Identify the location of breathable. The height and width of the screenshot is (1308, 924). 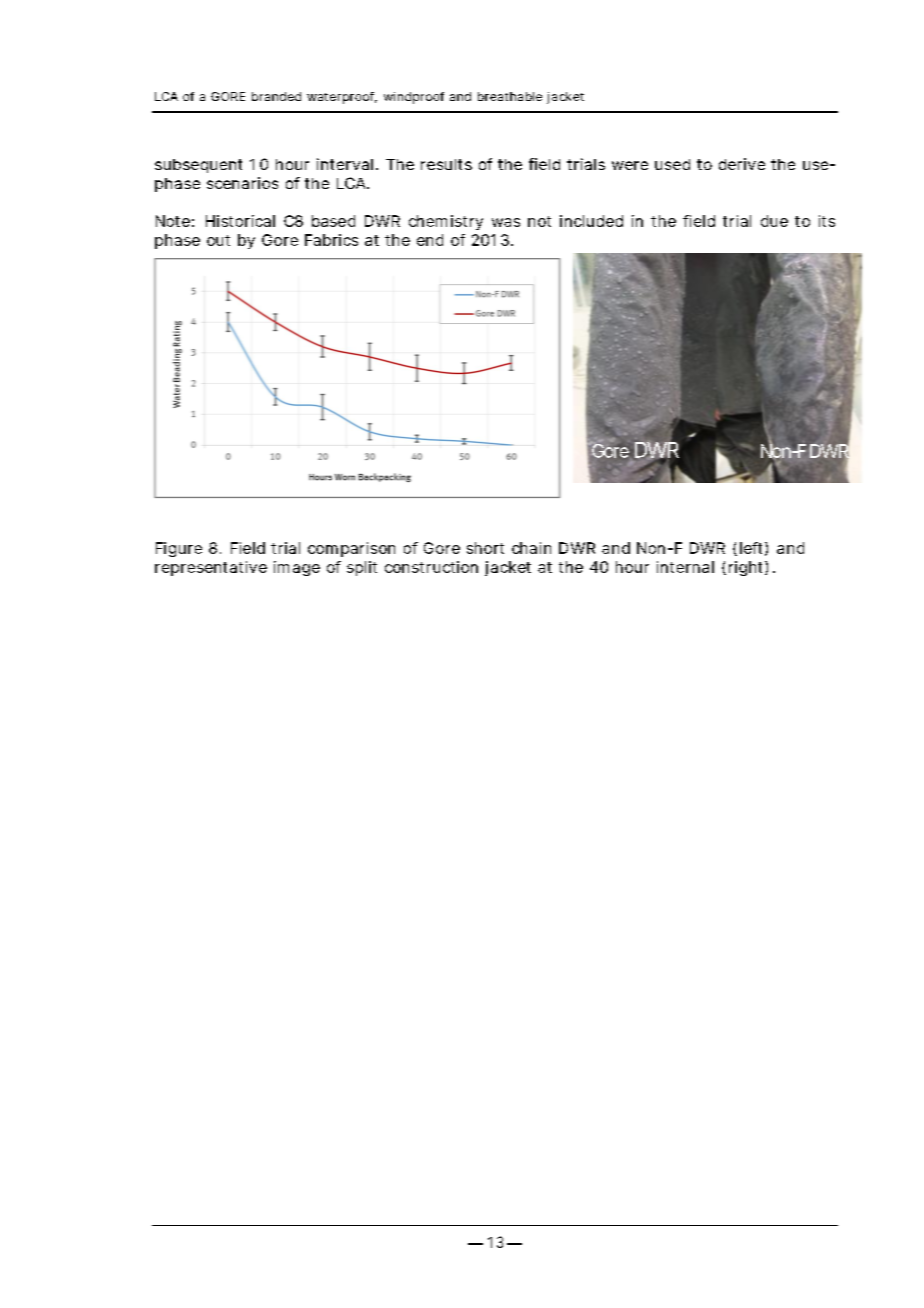
(510, 96).
